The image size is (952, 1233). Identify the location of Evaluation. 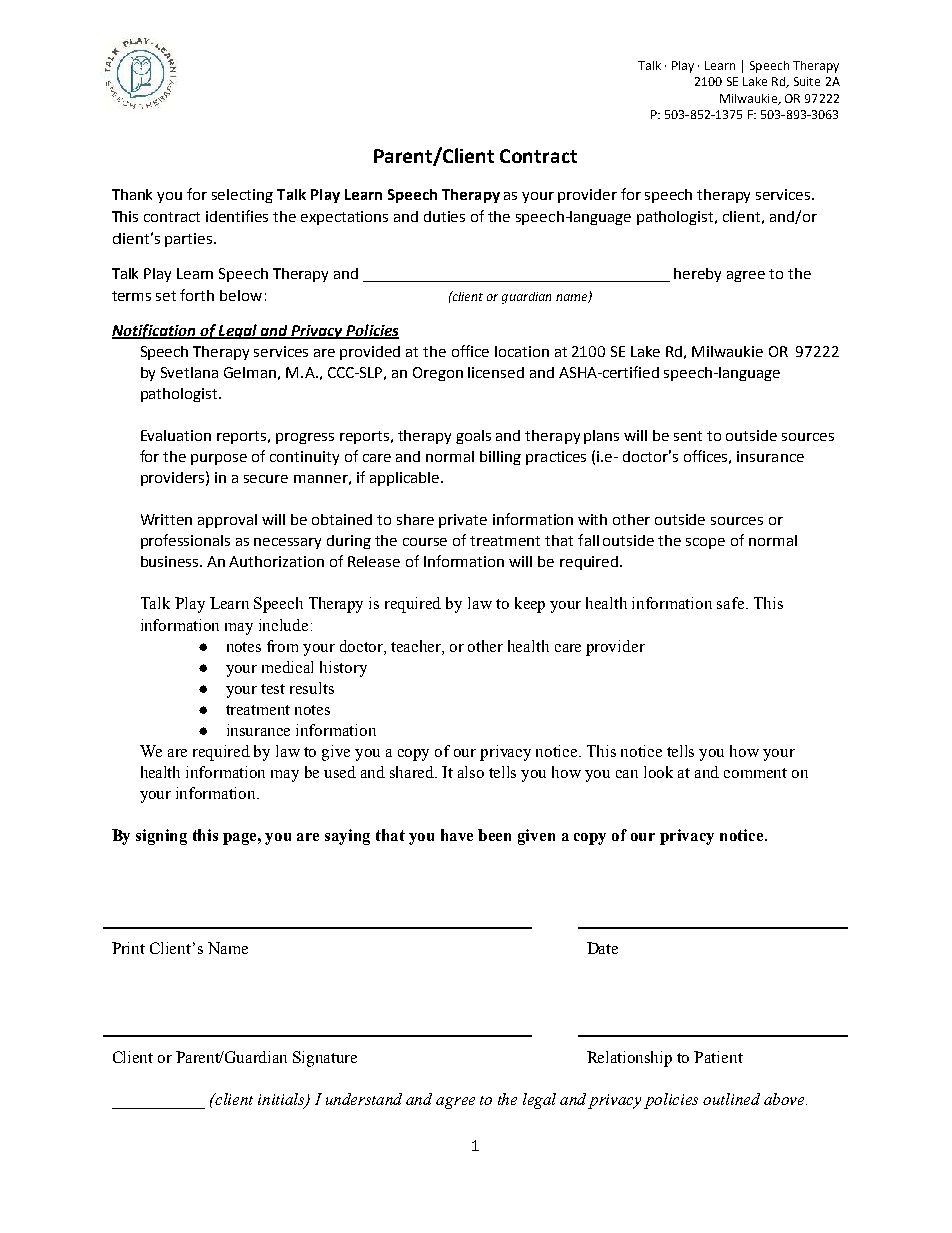
(176, 435).
